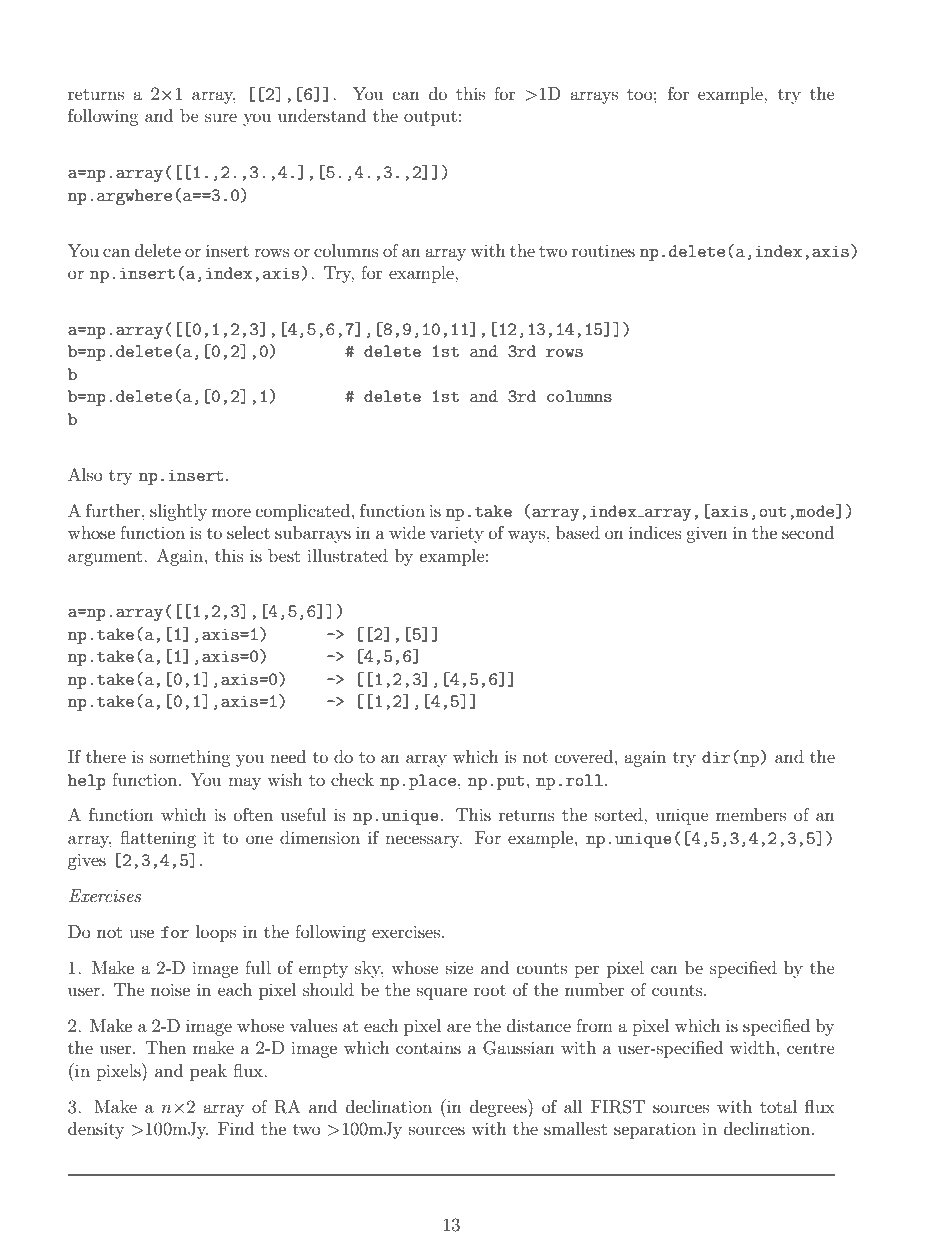 The width and height of the image is (952, 1233). Describe the element at coordinates (457, 535) in the image. I see `variety` at that location.
